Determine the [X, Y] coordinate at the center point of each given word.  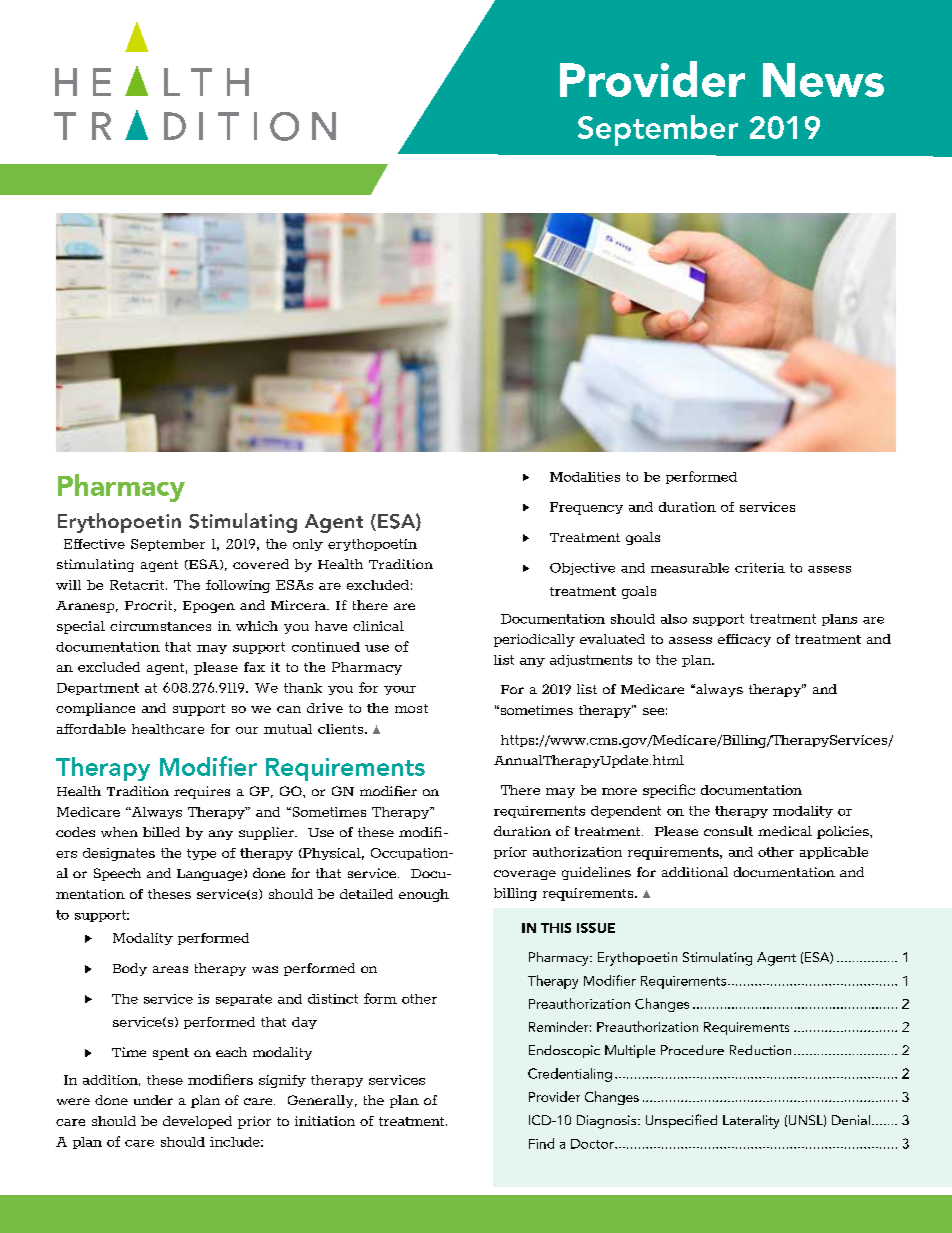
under [153, 1100]
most [411, 708]
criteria [760, 568]
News [823, 80]
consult [728, 831]
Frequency [586, 508]
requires [202, 792]
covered [261, 564]
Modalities [585, 477]
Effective [94, 544]
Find [541, 1143]
